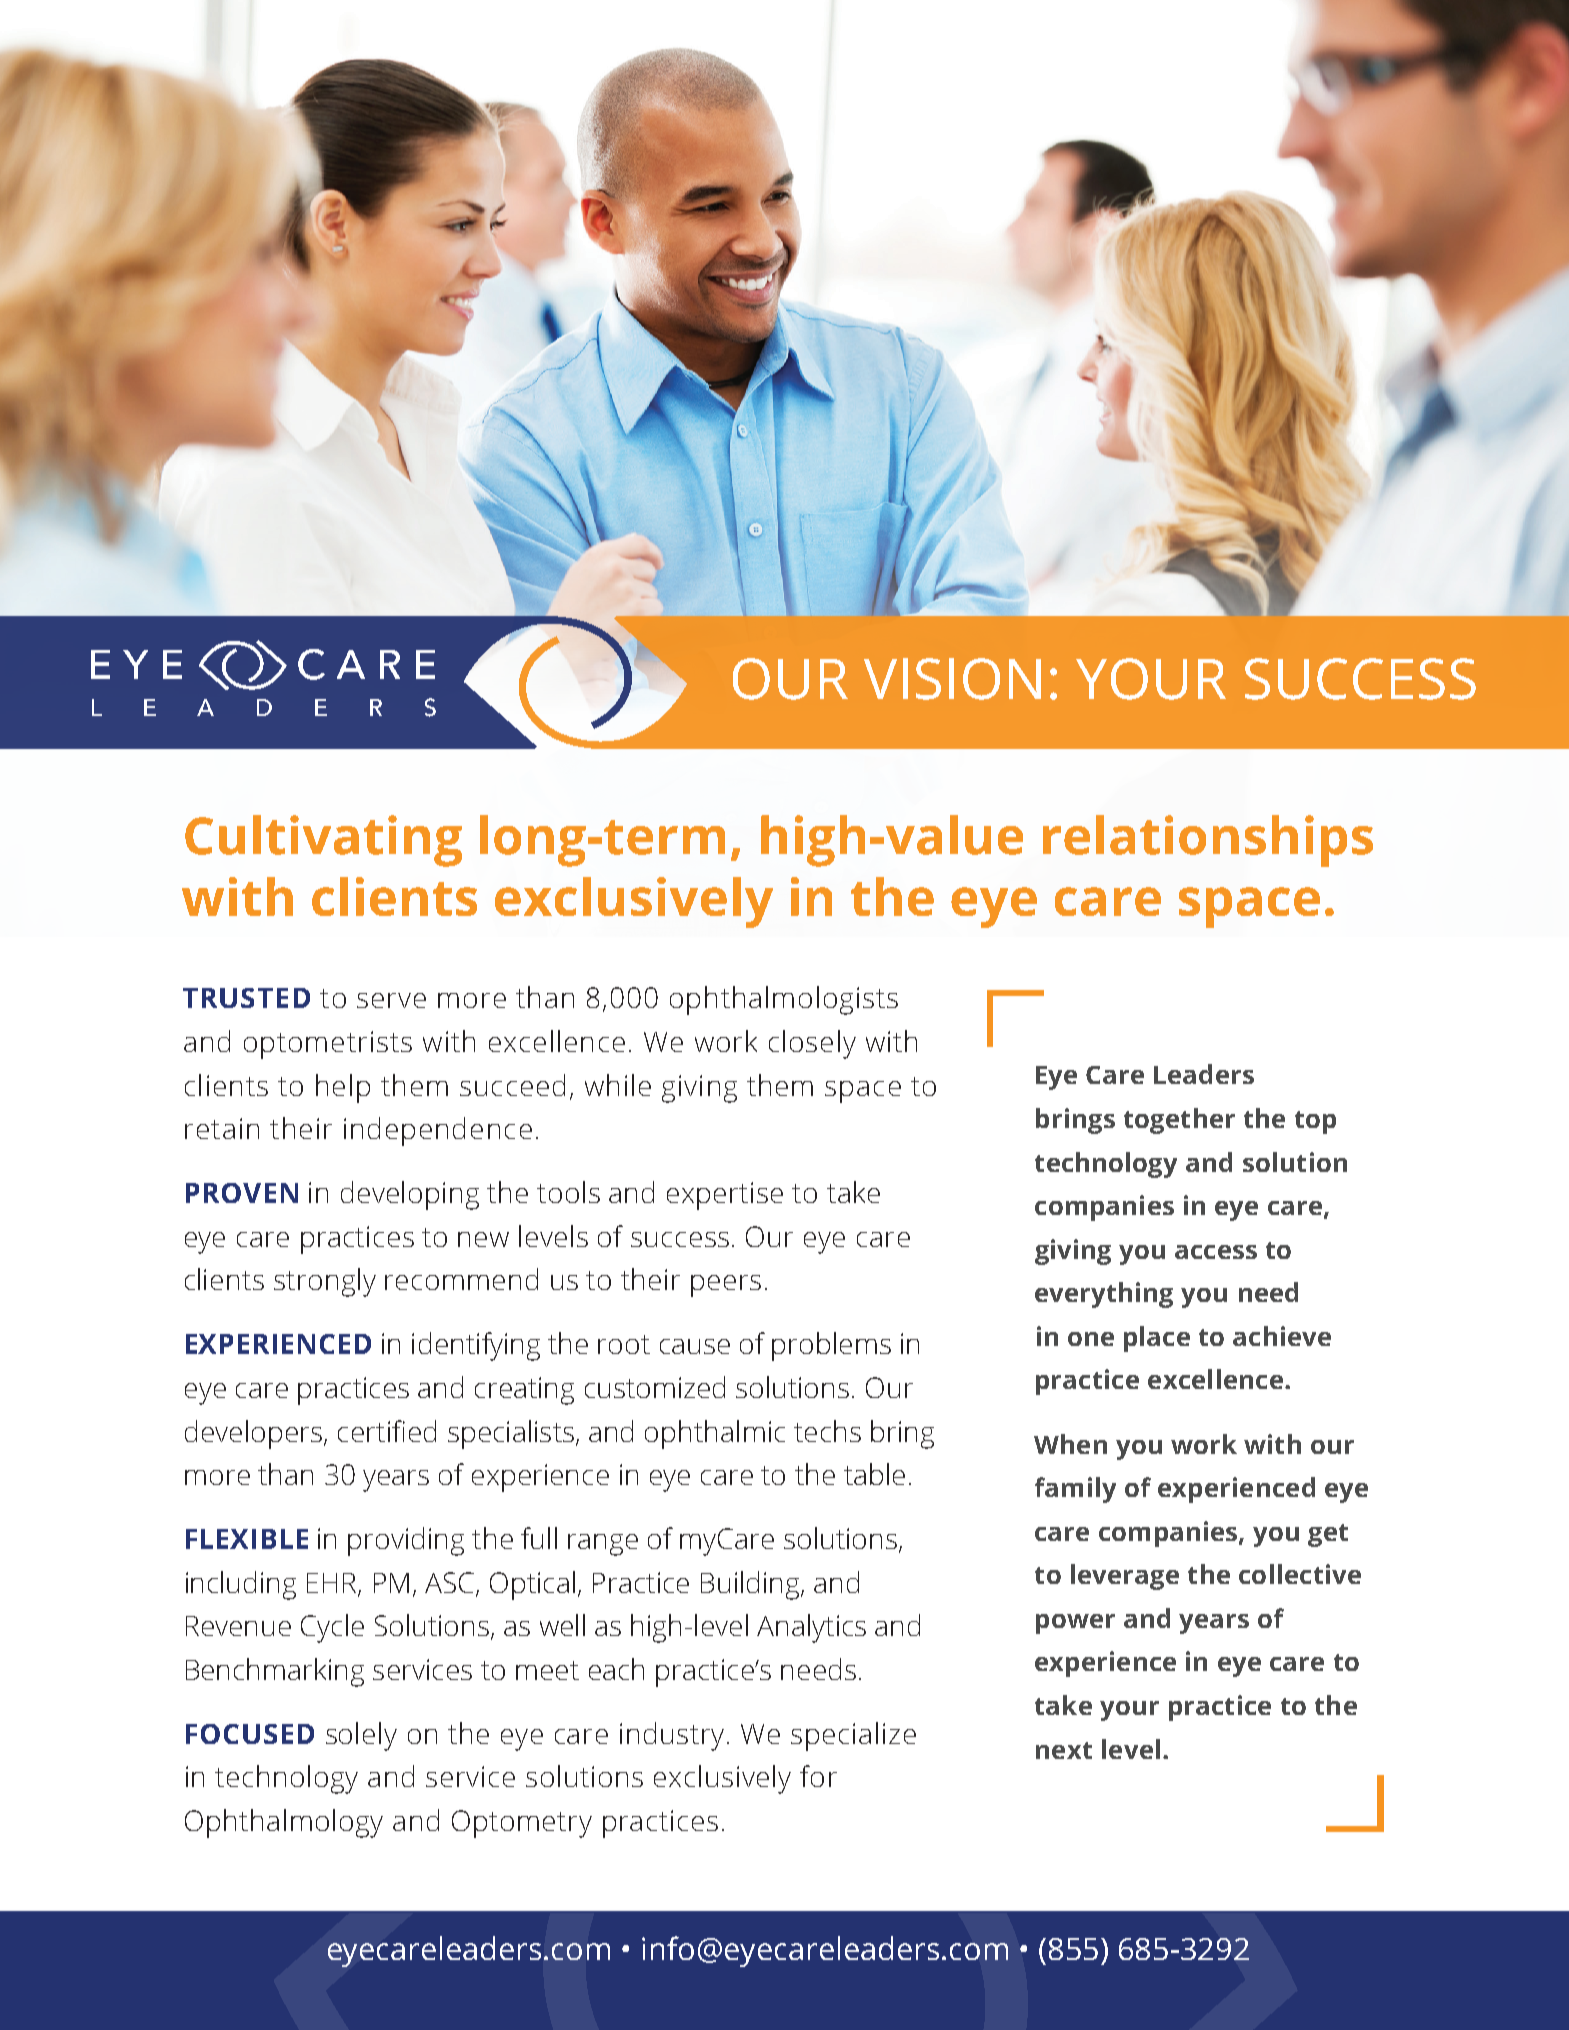  What do you see at coordinates (1125, 1577) in the screenshot?
I see `leverage` at bounding box center [1125, 1577].
